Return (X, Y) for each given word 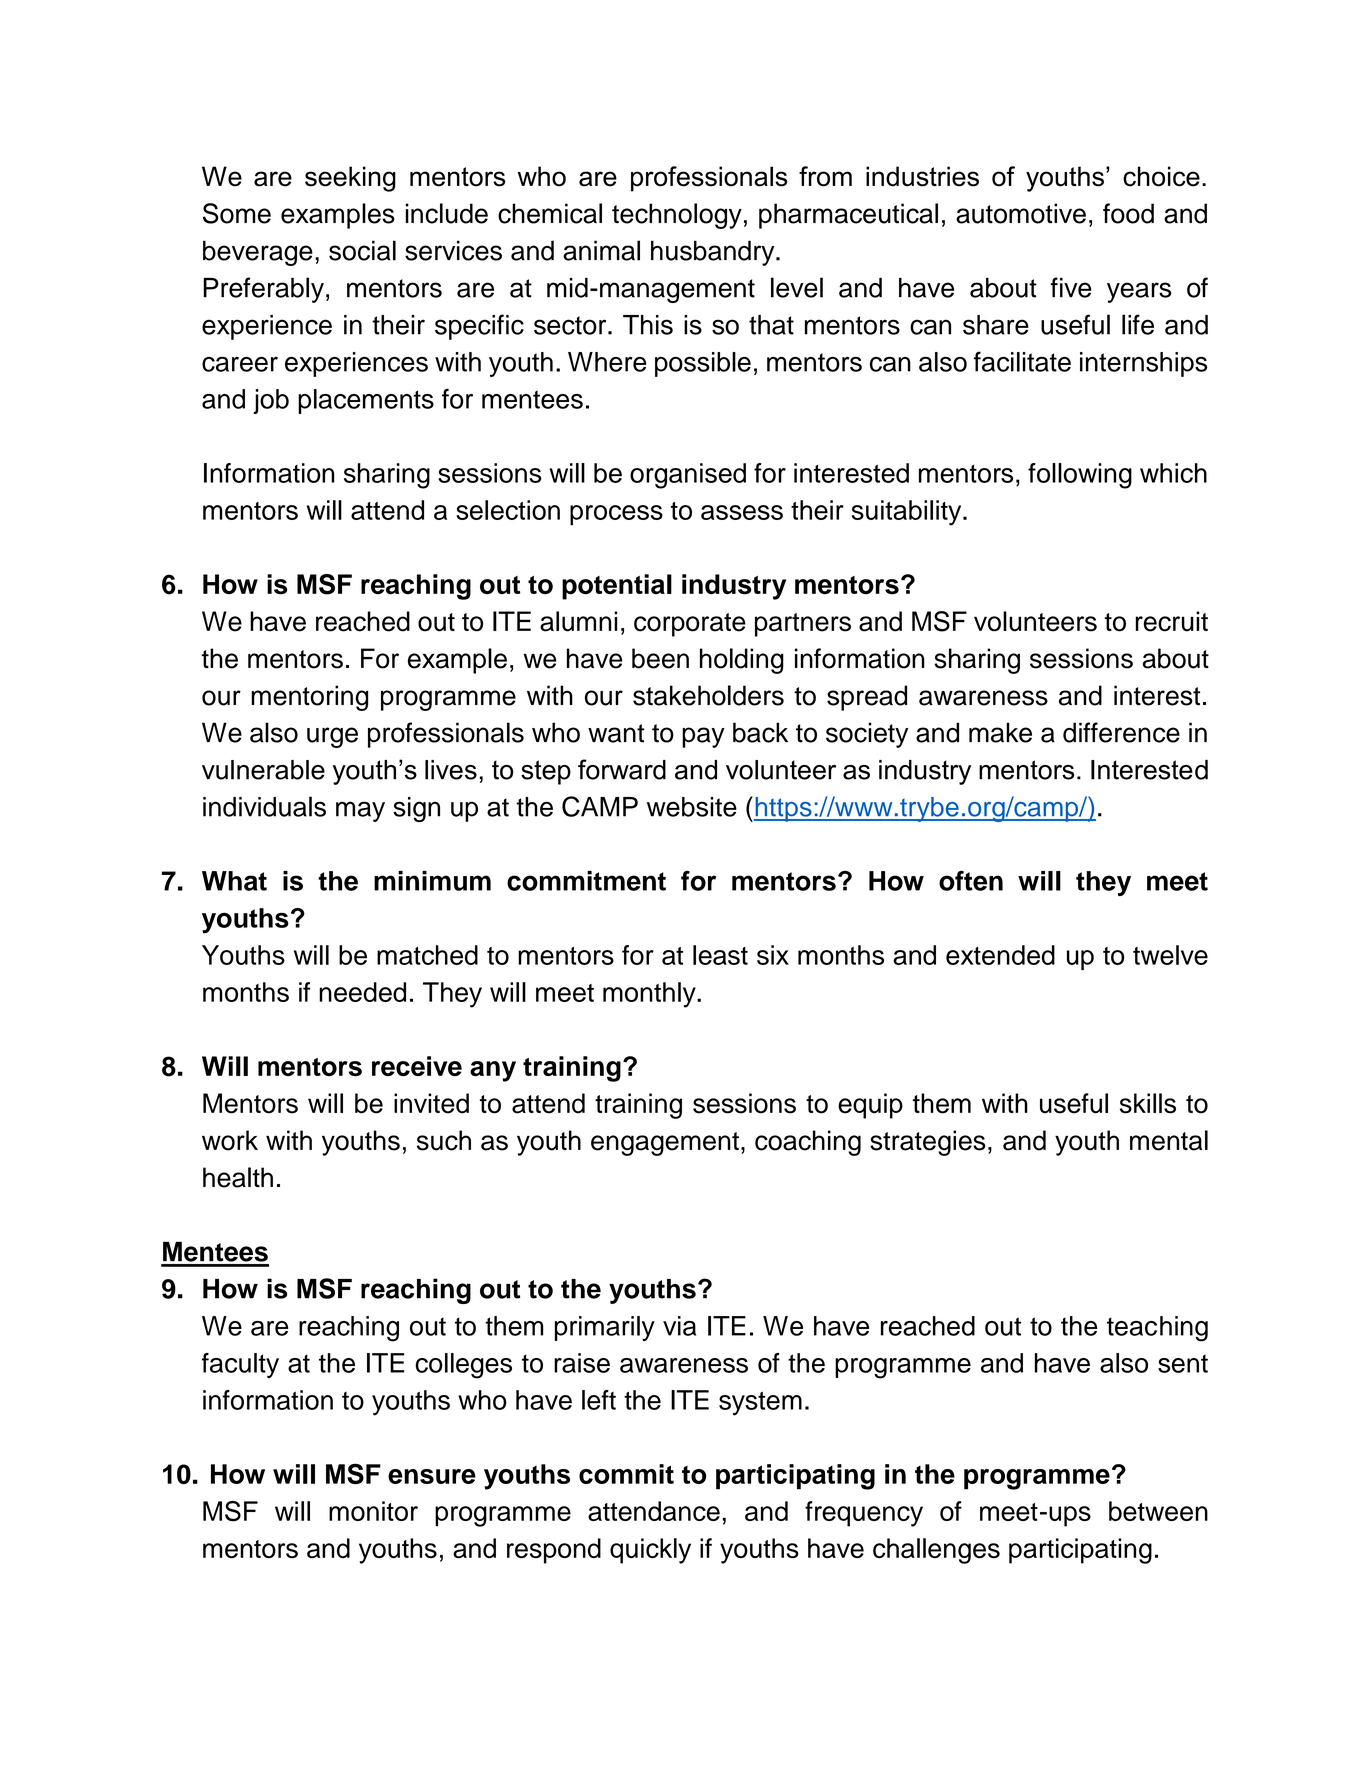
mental (1169, 1140)
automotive (1021, 213)
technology (677, 216)
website (692, 807)
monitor (373, 1511)
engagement (665, 1144)
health (238, 1177)
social (362, 250)
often (971, 881)
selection (508, 510)
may (360, 811)
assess (742, 512)
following (1080, 476)
